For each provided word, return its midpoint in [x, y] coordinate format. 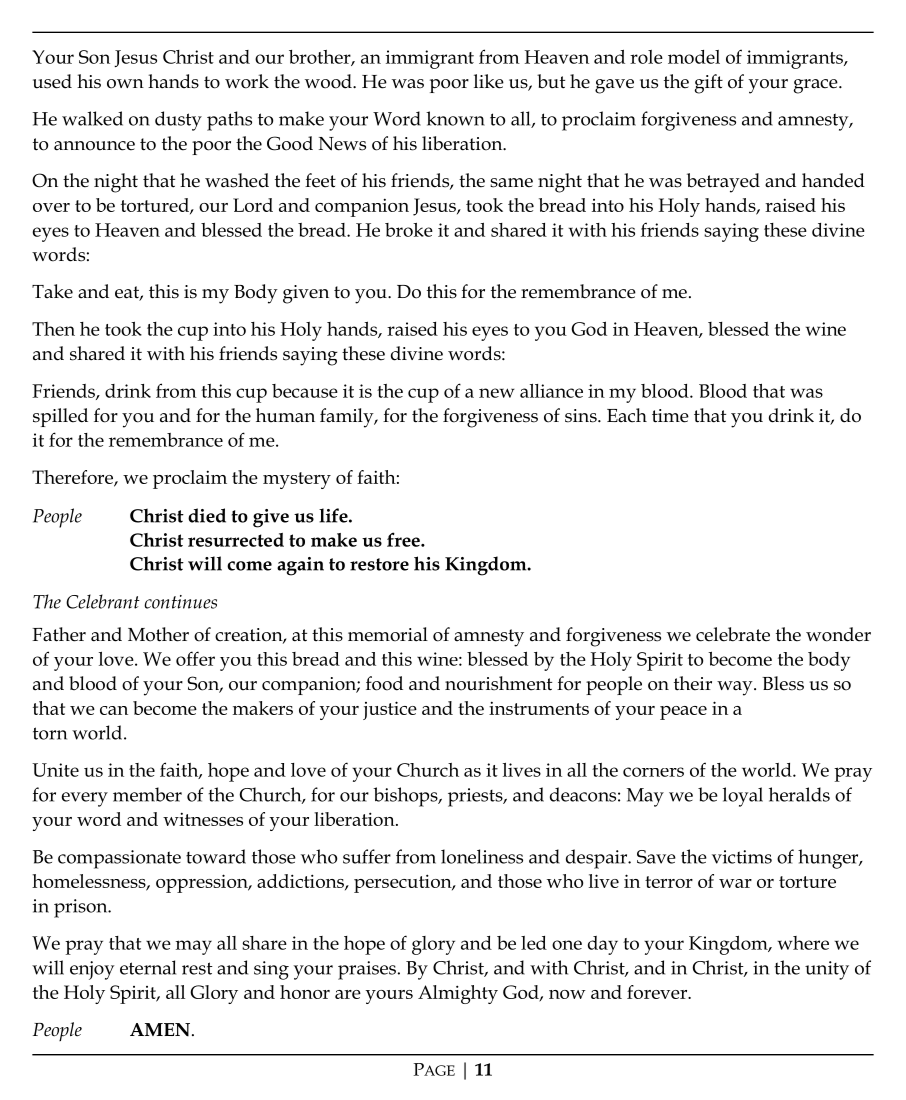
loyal [743, 797]
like [489, 81]
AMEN [160, 1030]
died [207, 515]
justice [390, 710]
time [670, 416]
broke [409, 230]
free [404, 539]
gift [709, 84]
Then [53, 329]
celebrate [733, 634]
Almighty [458, 994]
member [147, 794]
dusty [178, 121]
